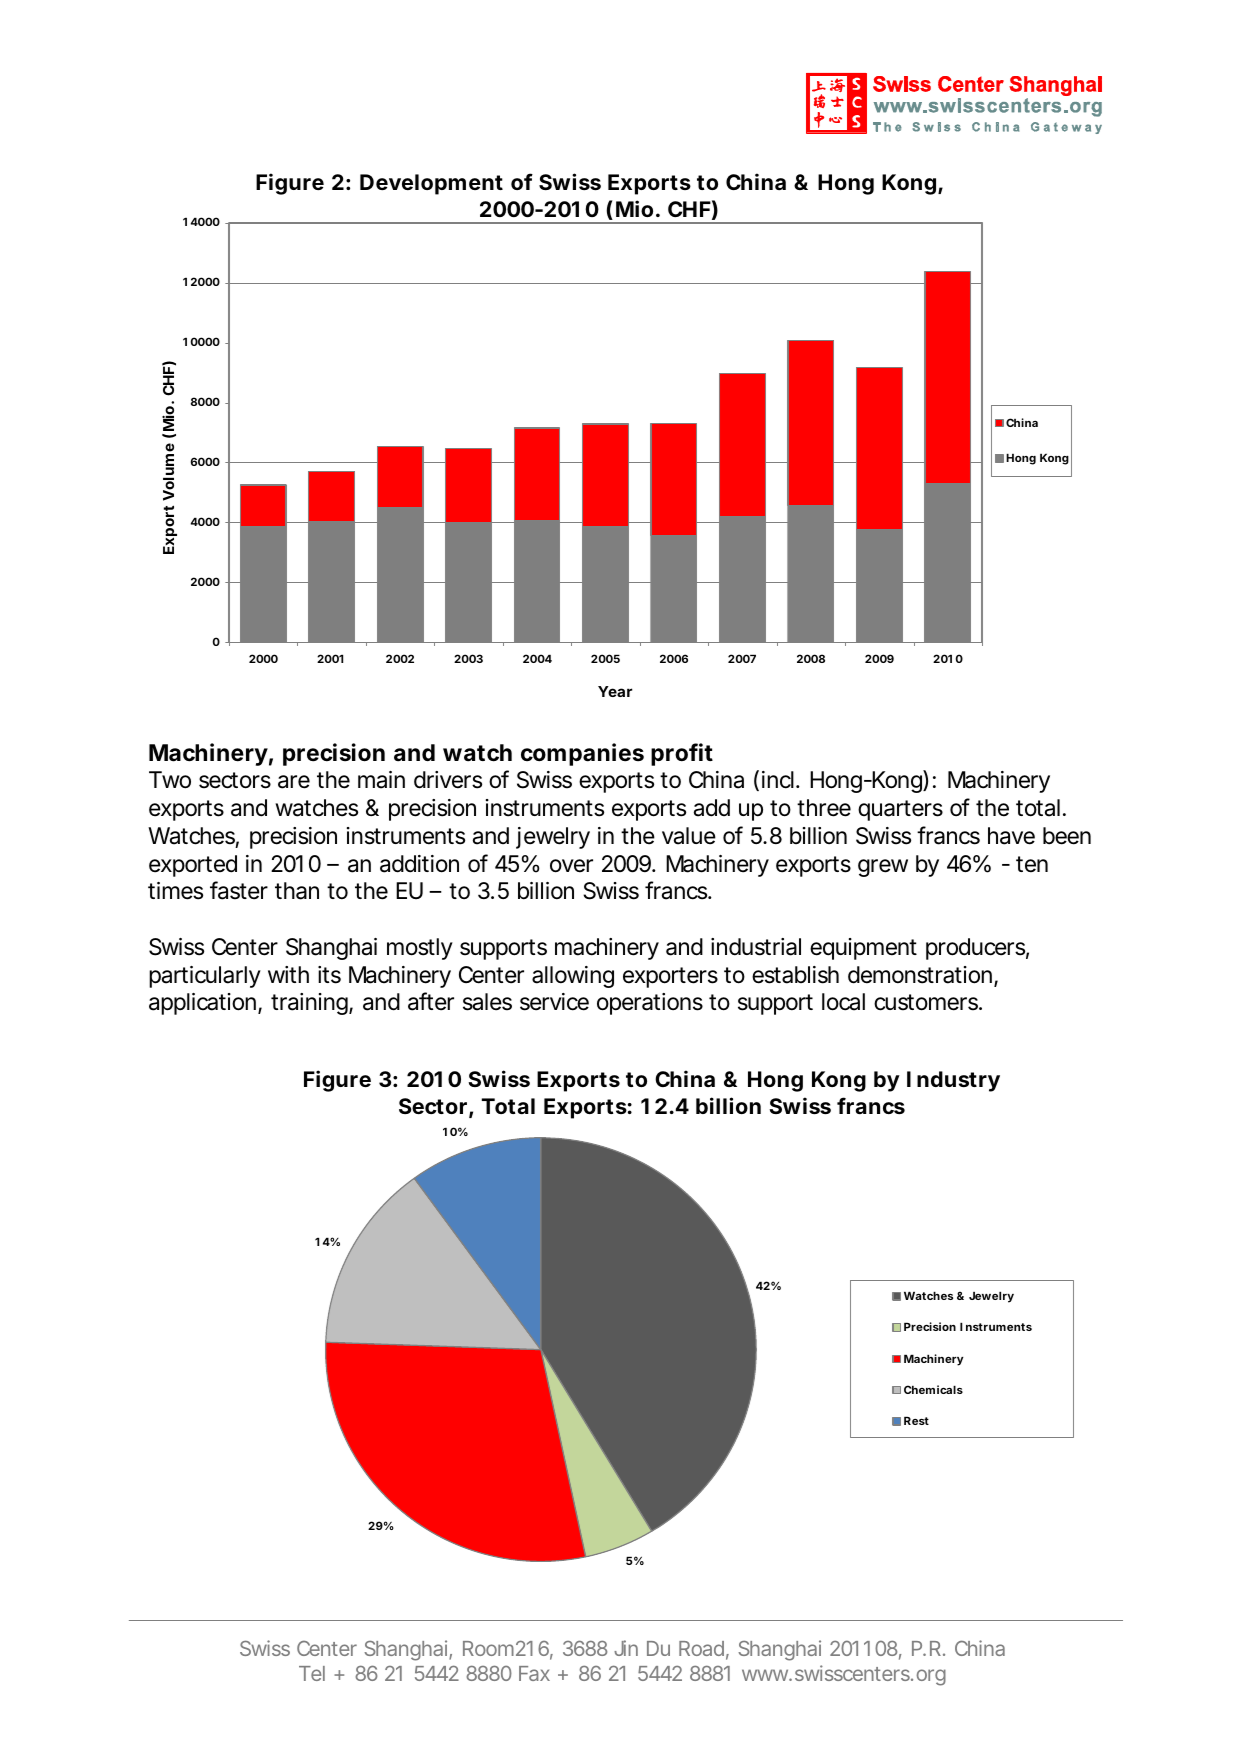 The width and height of the image is (1244, 1760). I want to click on incl, so click(778, 780).
